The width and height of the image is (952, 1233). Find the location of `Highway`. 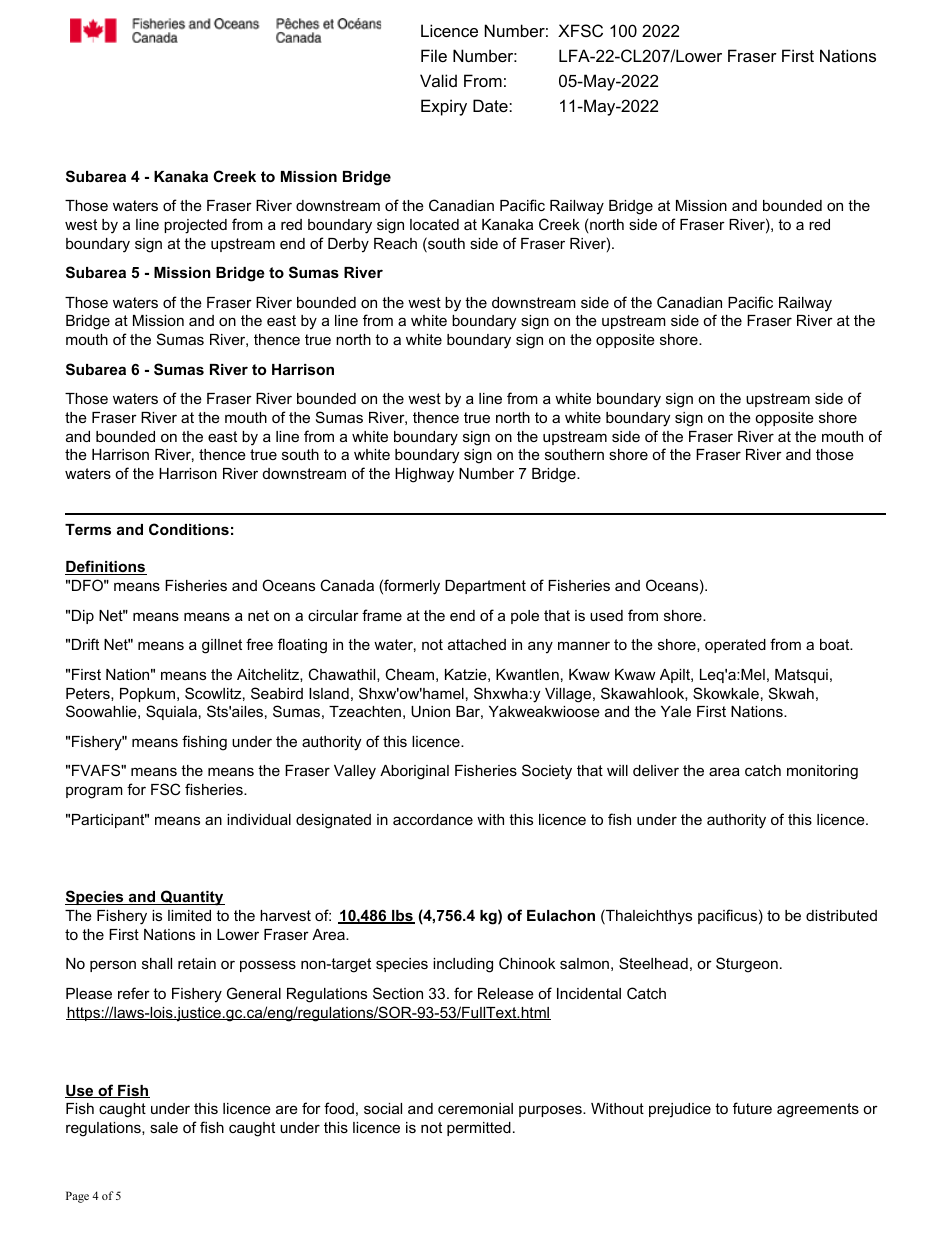

Highway is located at coordinates (424, 475).
